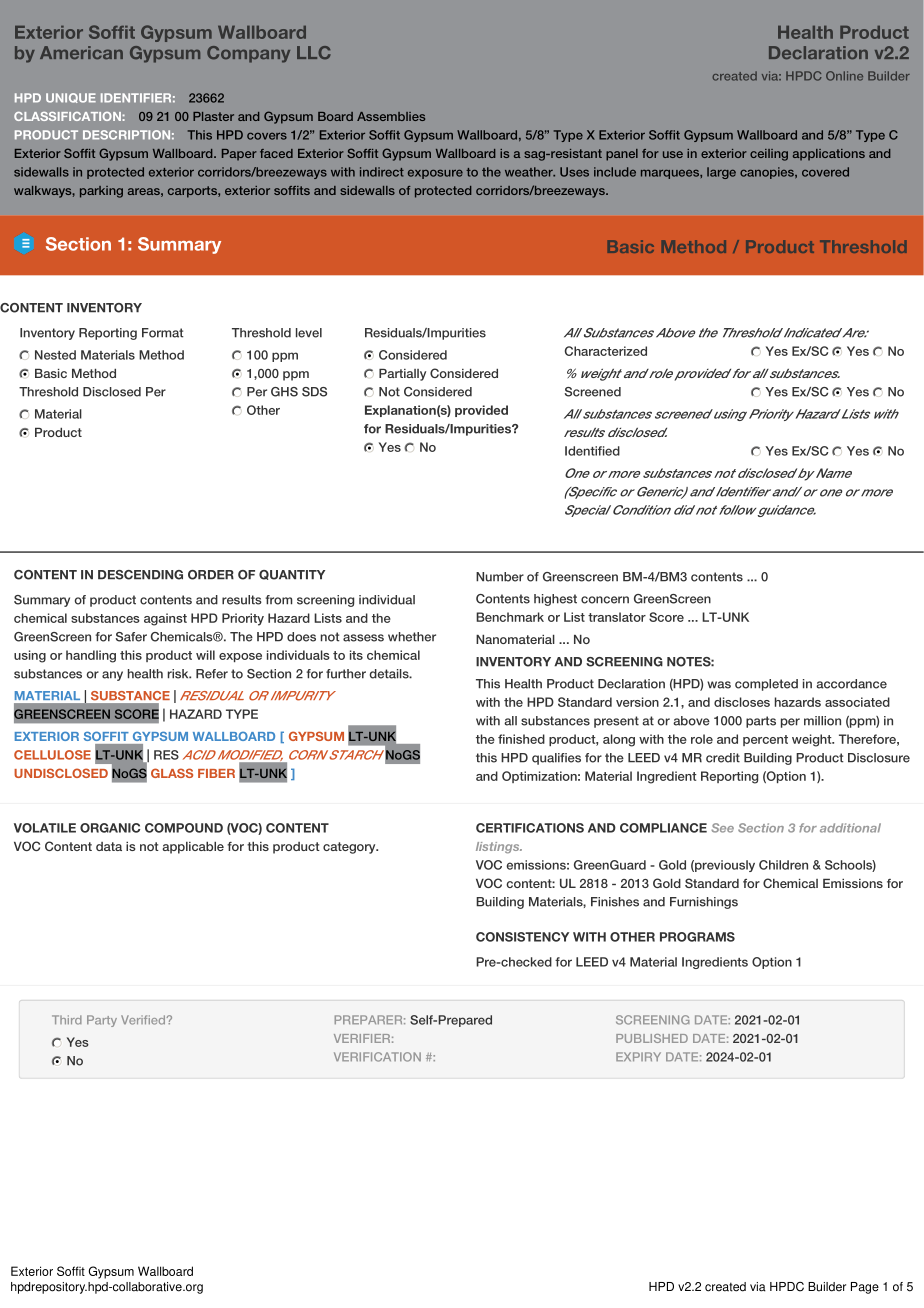  Describe the element at coordinates (391, 116) in the screenshot. I see `Assemblies` at that location.
